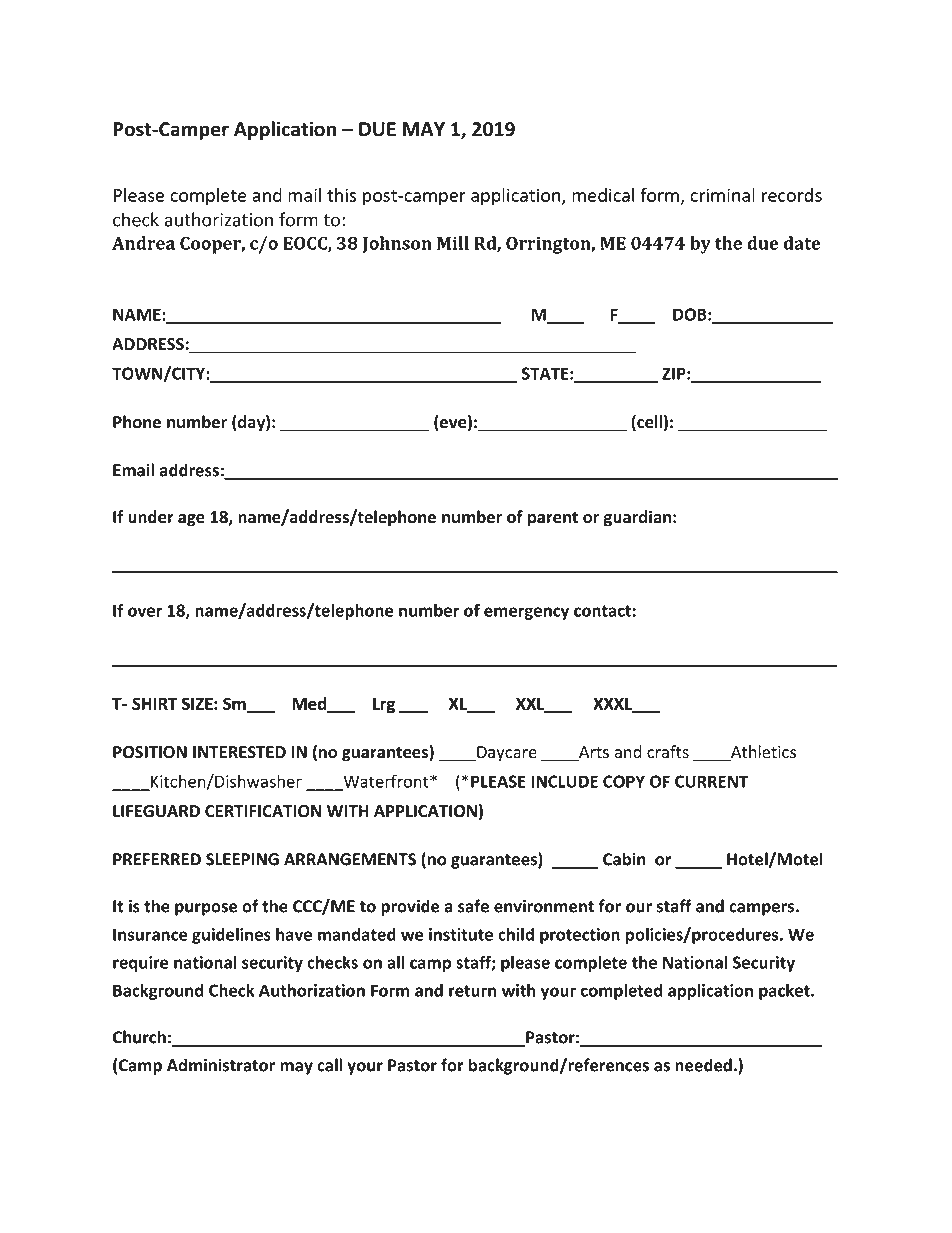  What do you see at coordinates (221, 1065) in the image?
I see `Administrator` at bounding box center [221, 1065].
